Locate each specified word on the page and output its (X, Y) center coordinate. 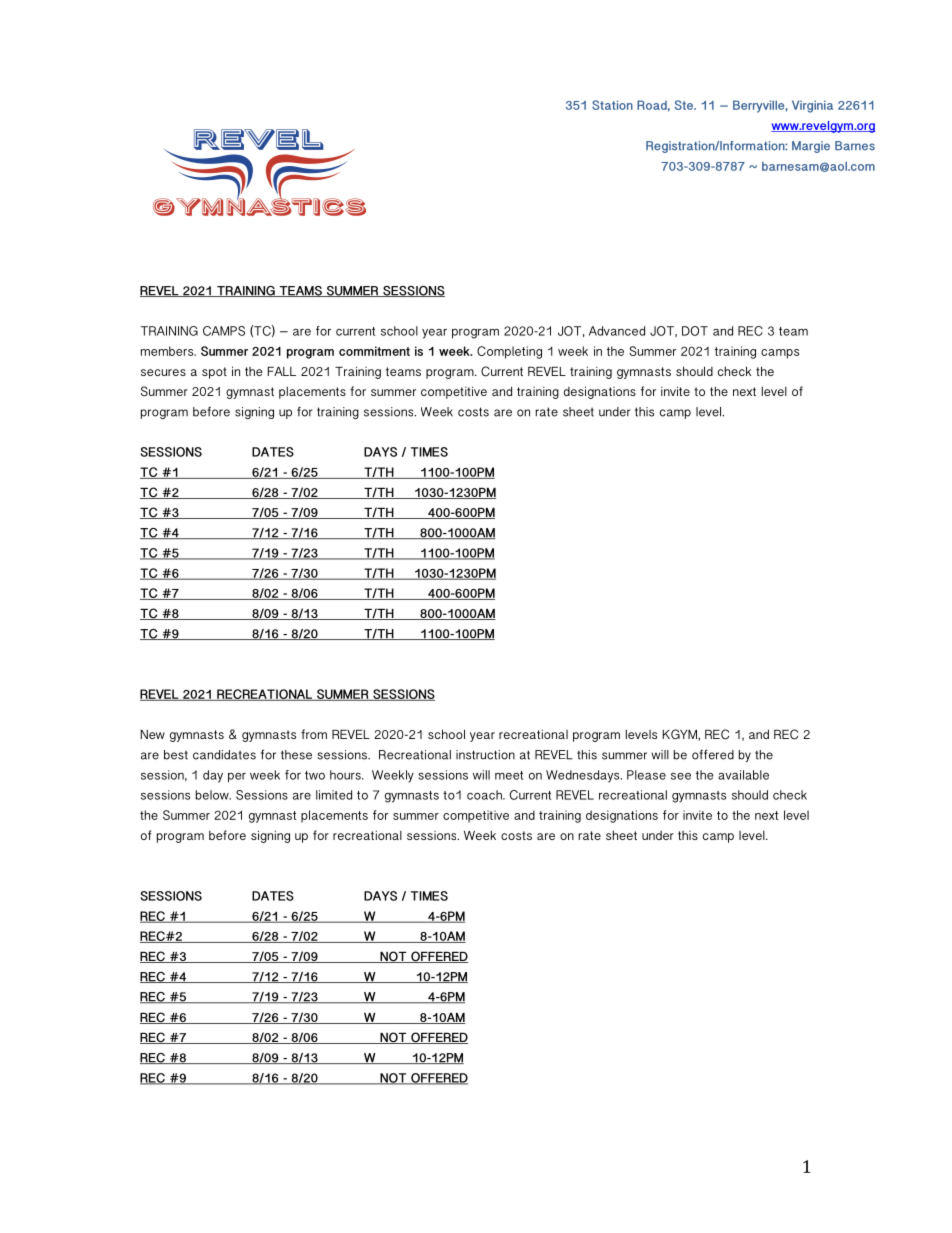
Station (612, 105)
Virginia (812, 106)
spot (214, 373)
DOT (695, 331)
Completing (509, 352)
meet (509, 775)
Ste (685, 105)
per (237, 778)
